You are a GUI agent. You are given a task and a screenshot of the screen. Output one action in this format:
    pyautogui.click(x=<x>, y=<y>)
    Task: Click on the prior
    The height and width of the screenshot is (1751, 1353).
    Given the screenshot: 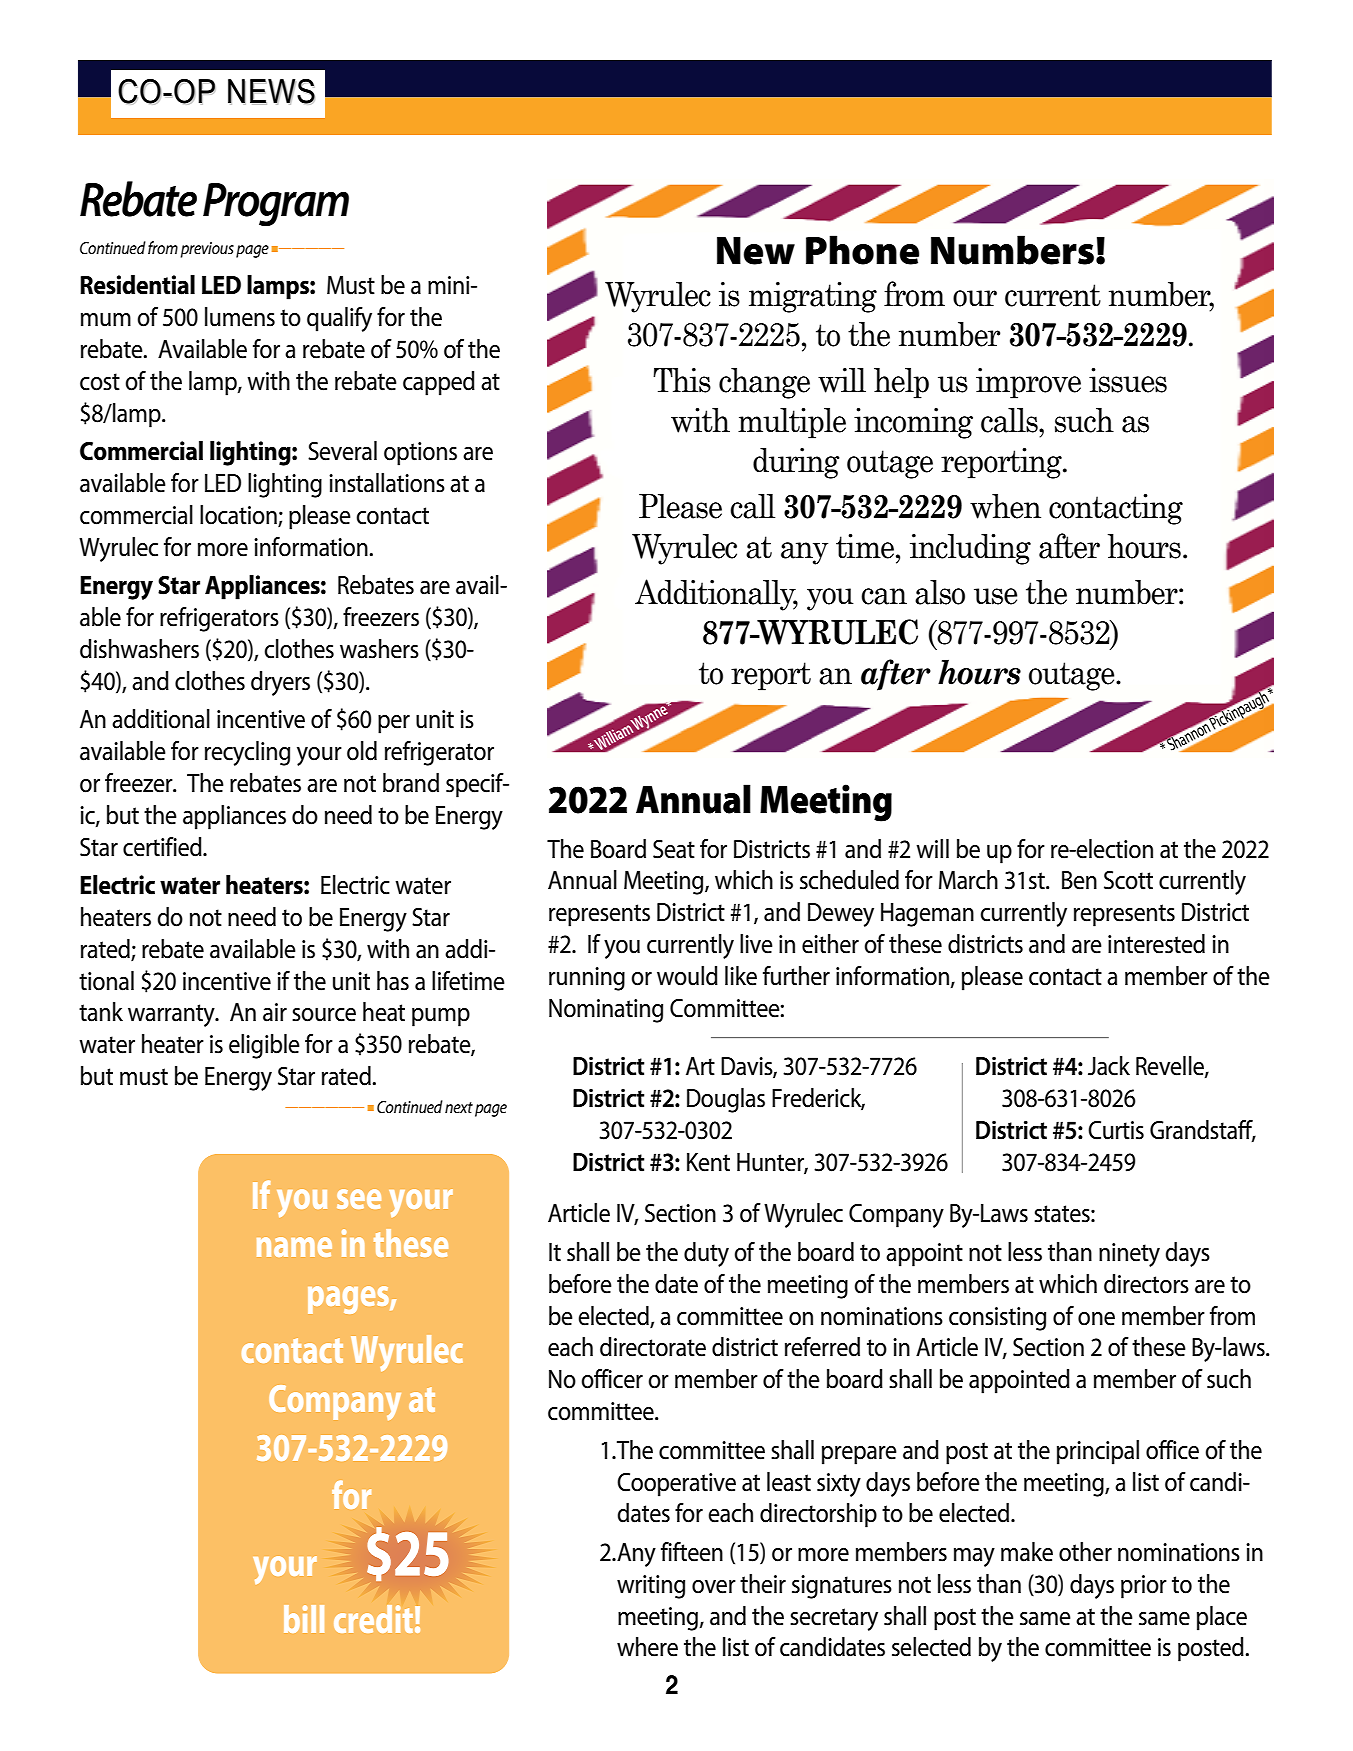 What is the action you would take?
    pyautogui.click(x=1144, y=1587)
